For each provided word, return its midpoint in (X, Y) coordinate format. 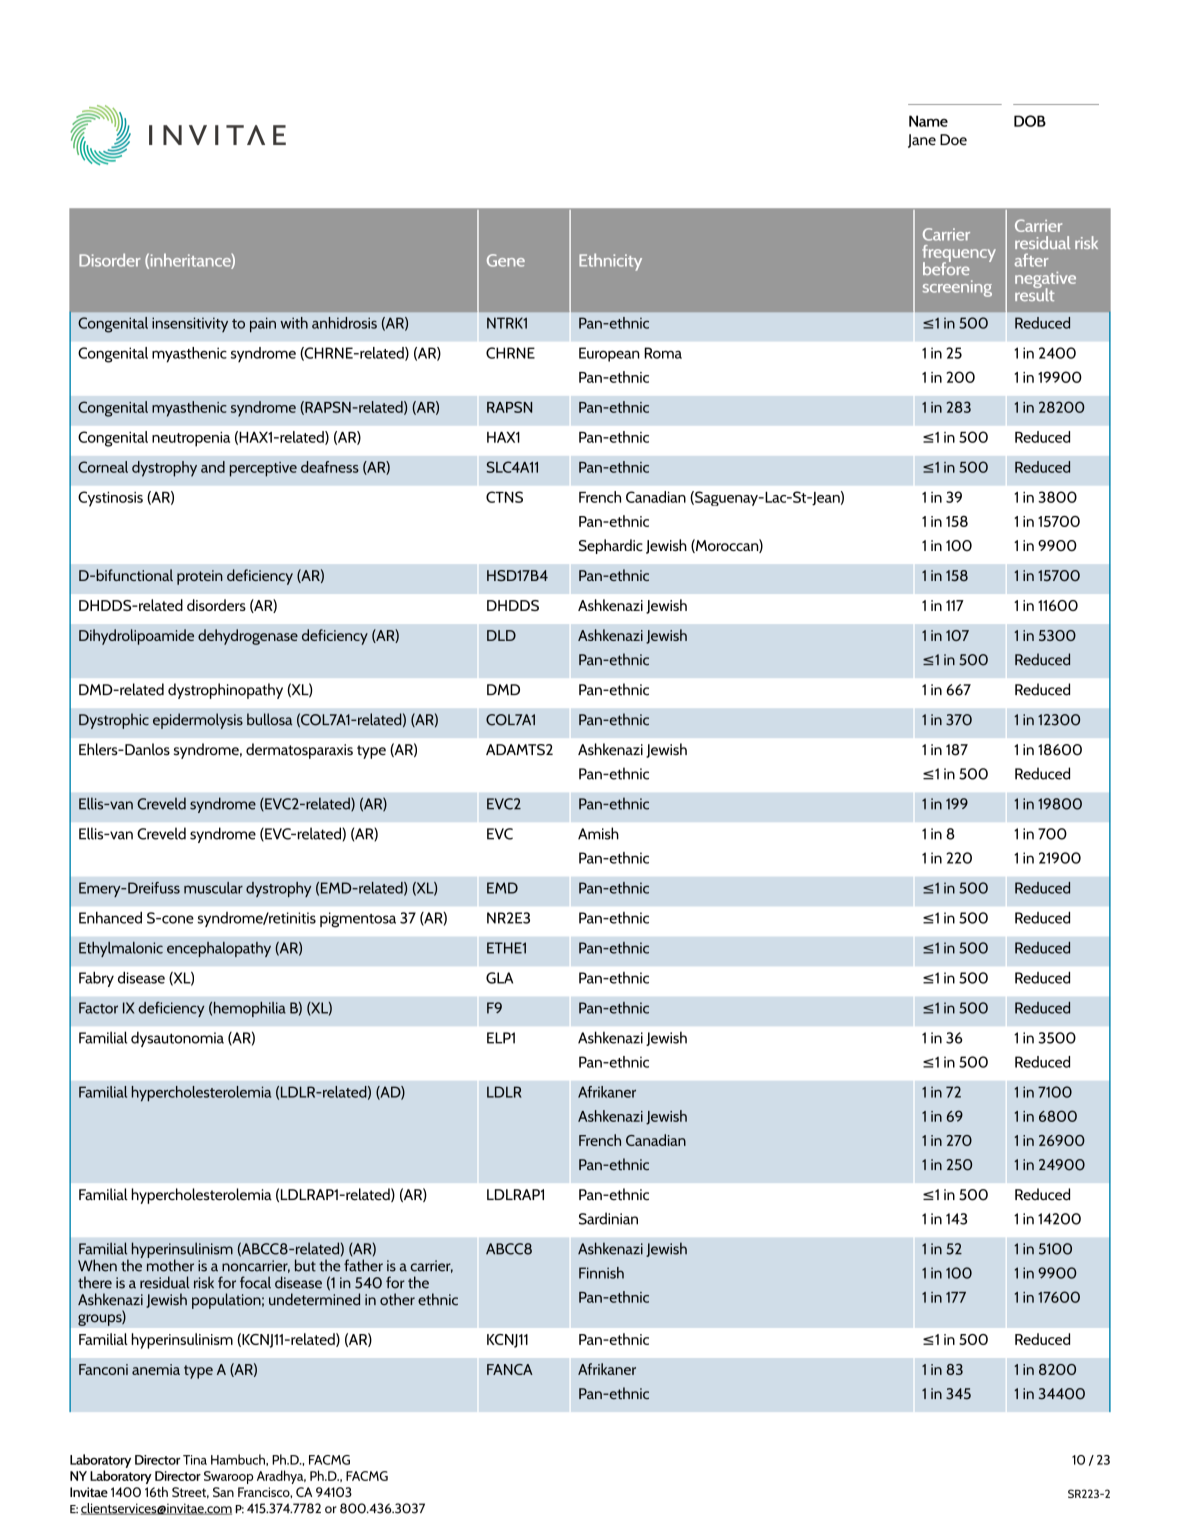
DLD (501, 635)
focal (255, 1282)
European (609, 354)
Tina (195, 1460)
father (363, 1265)
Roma (663, 353)
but (305, 1265)
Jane (922, 141)
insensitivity (190, 324)
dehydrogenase (248, 637)
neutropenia (191, 439)
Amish (598, 833)
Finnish (601, 1273)
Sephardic (611, 546)
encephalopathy (219, 949)
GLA (499, 978)
